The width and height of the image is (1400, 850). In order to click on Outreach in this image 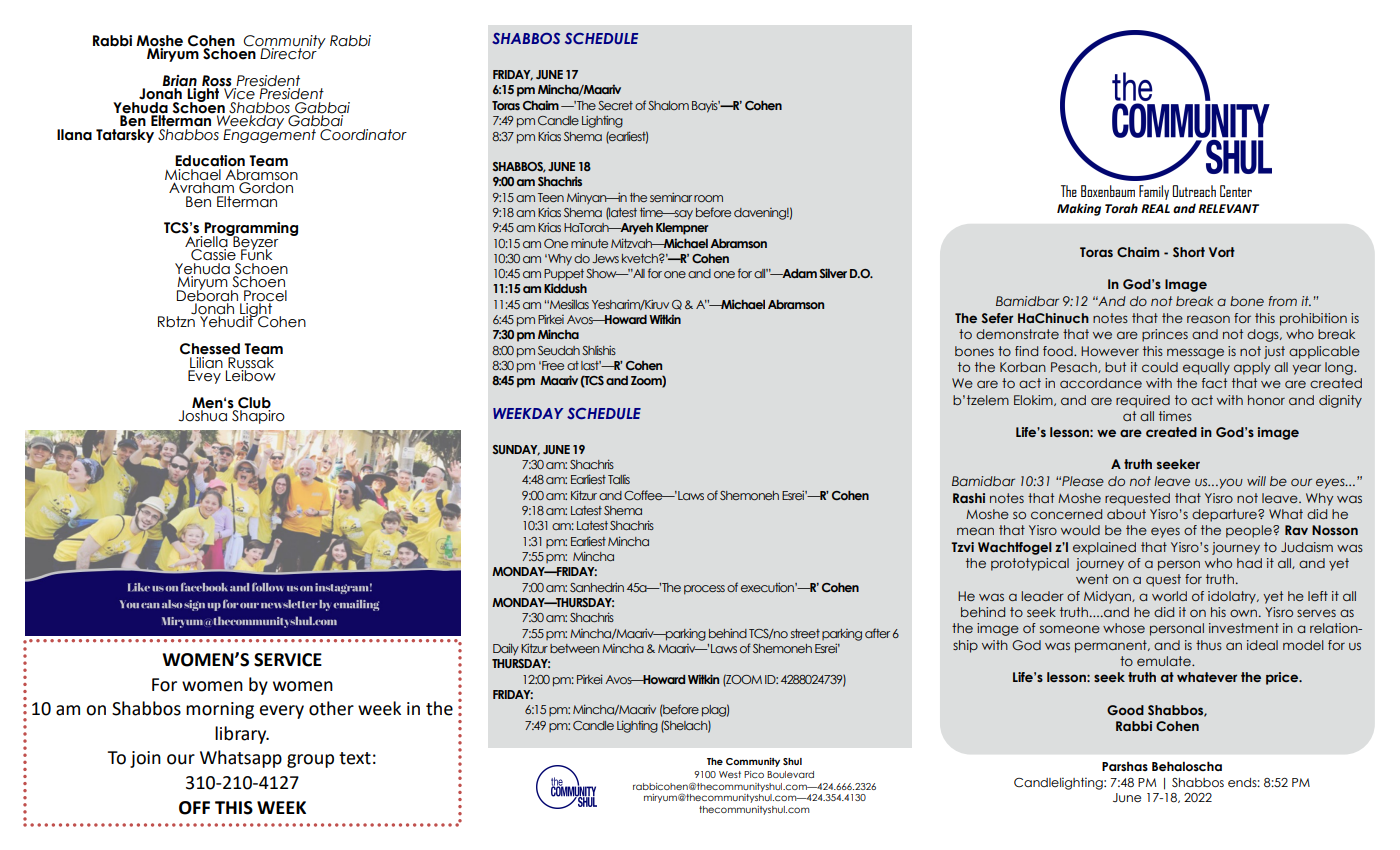, I will do `click(1194, 191)`.
